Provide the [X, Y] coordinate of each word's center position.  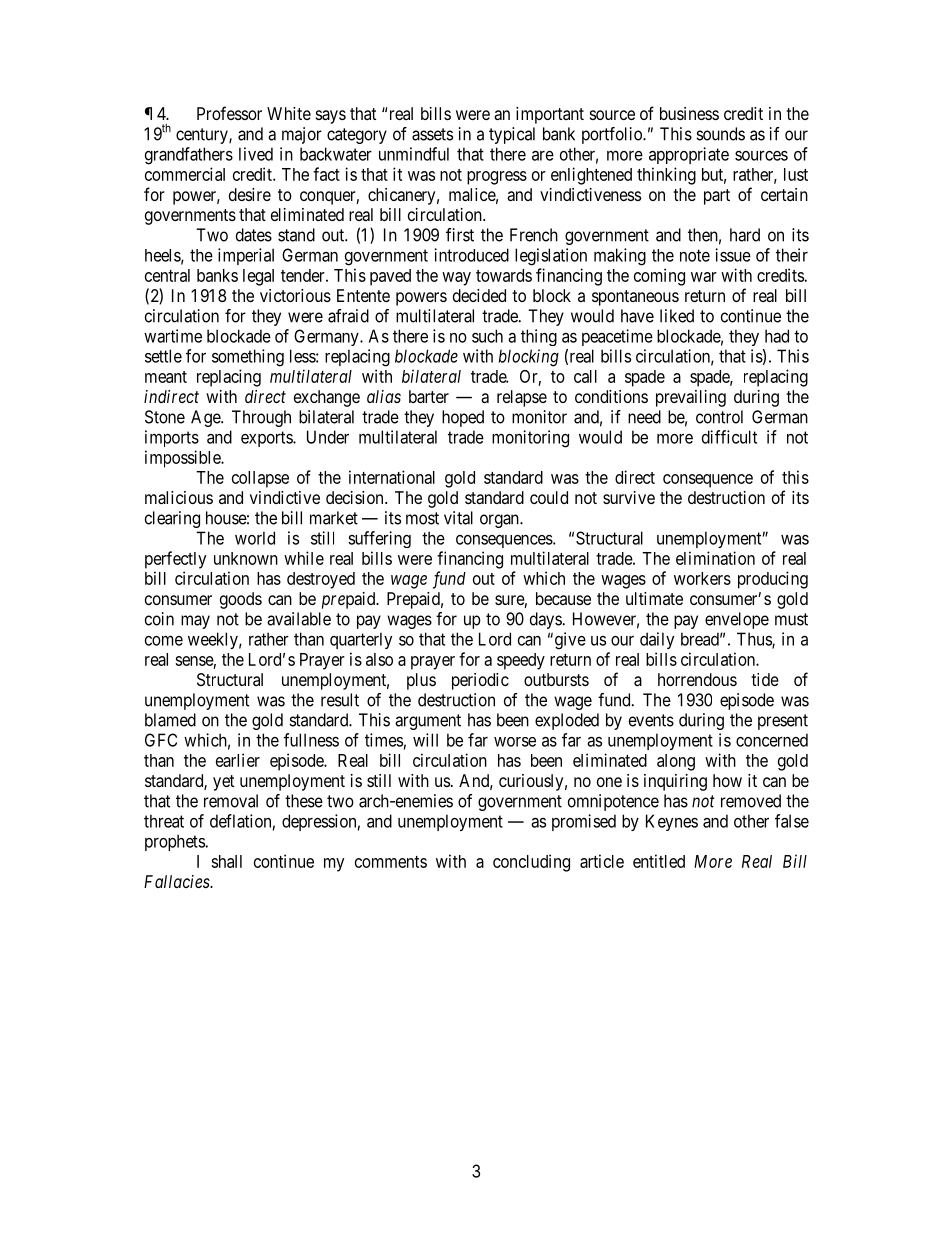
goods [241, 600]
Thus [755, 640]
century [203, 136]
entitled [659, 861]
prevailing [691, 398]
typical [512, 135]
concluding [531, 863]
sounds [720, 134]
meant [166, 377]
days [546, 620]
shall [226, 861]
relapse [522, 398]
